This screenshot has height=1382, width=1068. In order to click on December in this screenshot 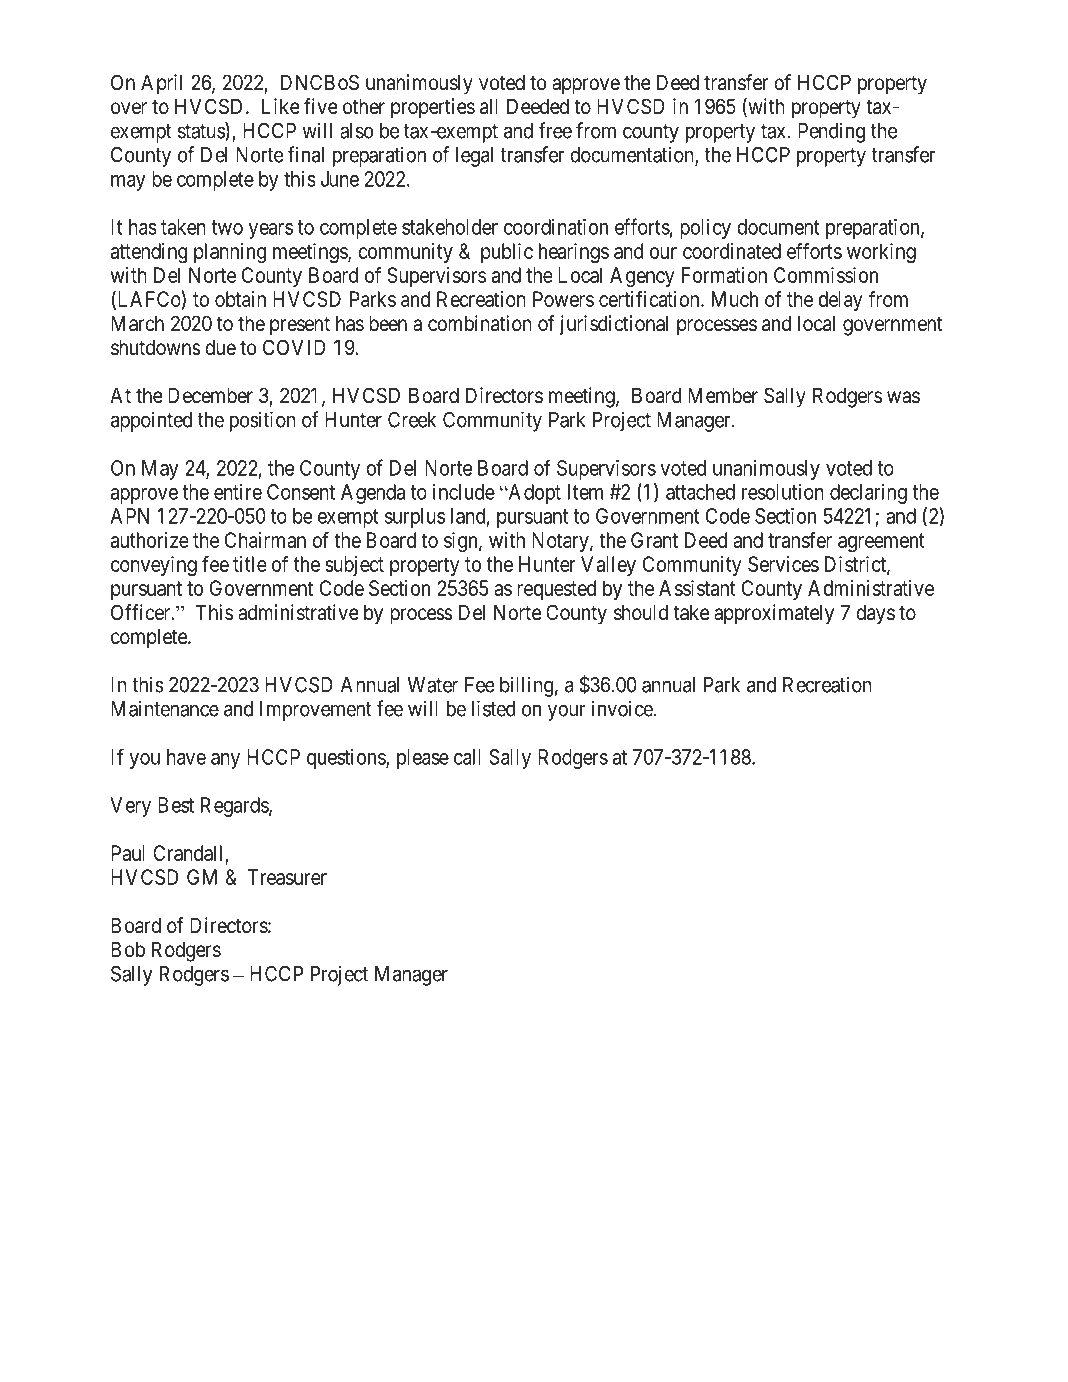, I will do `click(210, 395)`.
